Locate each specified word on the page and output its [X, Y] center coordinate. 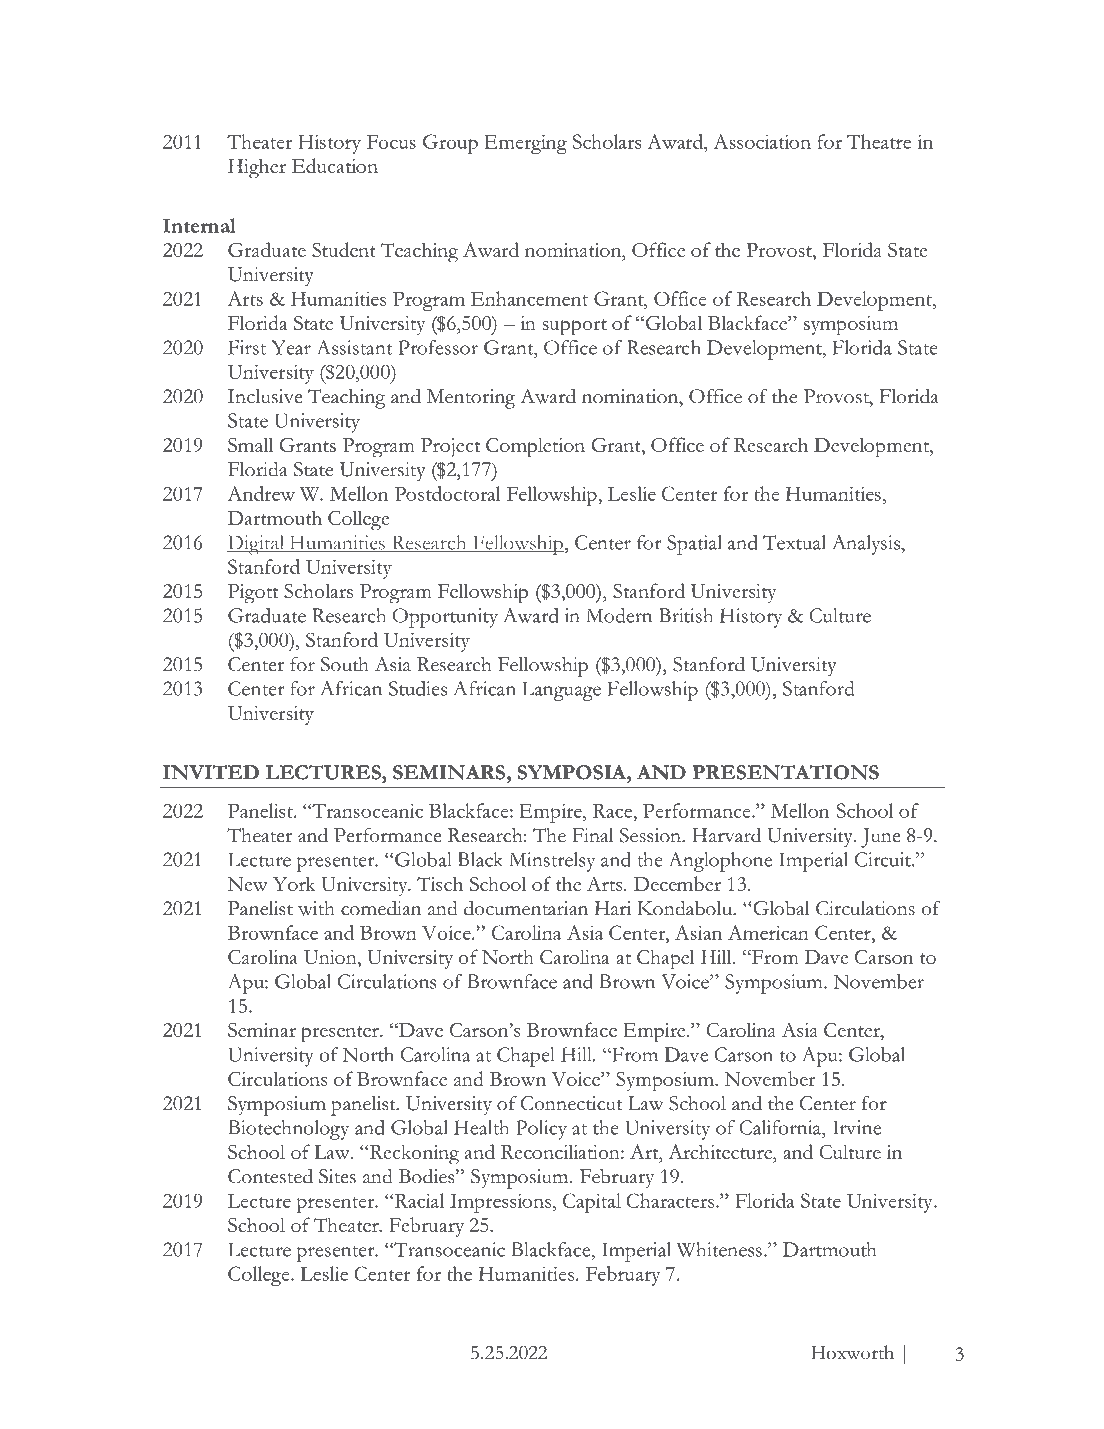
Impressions [500, 1203]
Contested [270, 1176]
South [345, 664]
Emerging [525, 144]
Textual [794, 542]
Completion [535, 447]
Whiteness [719, 1249]
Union [331, 958]
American [768, 932]
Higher [257, 168]
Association [762, 141]
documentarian [526, 908]
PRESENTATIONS [785, 772]
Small [250, 444]
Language [561, 691]
